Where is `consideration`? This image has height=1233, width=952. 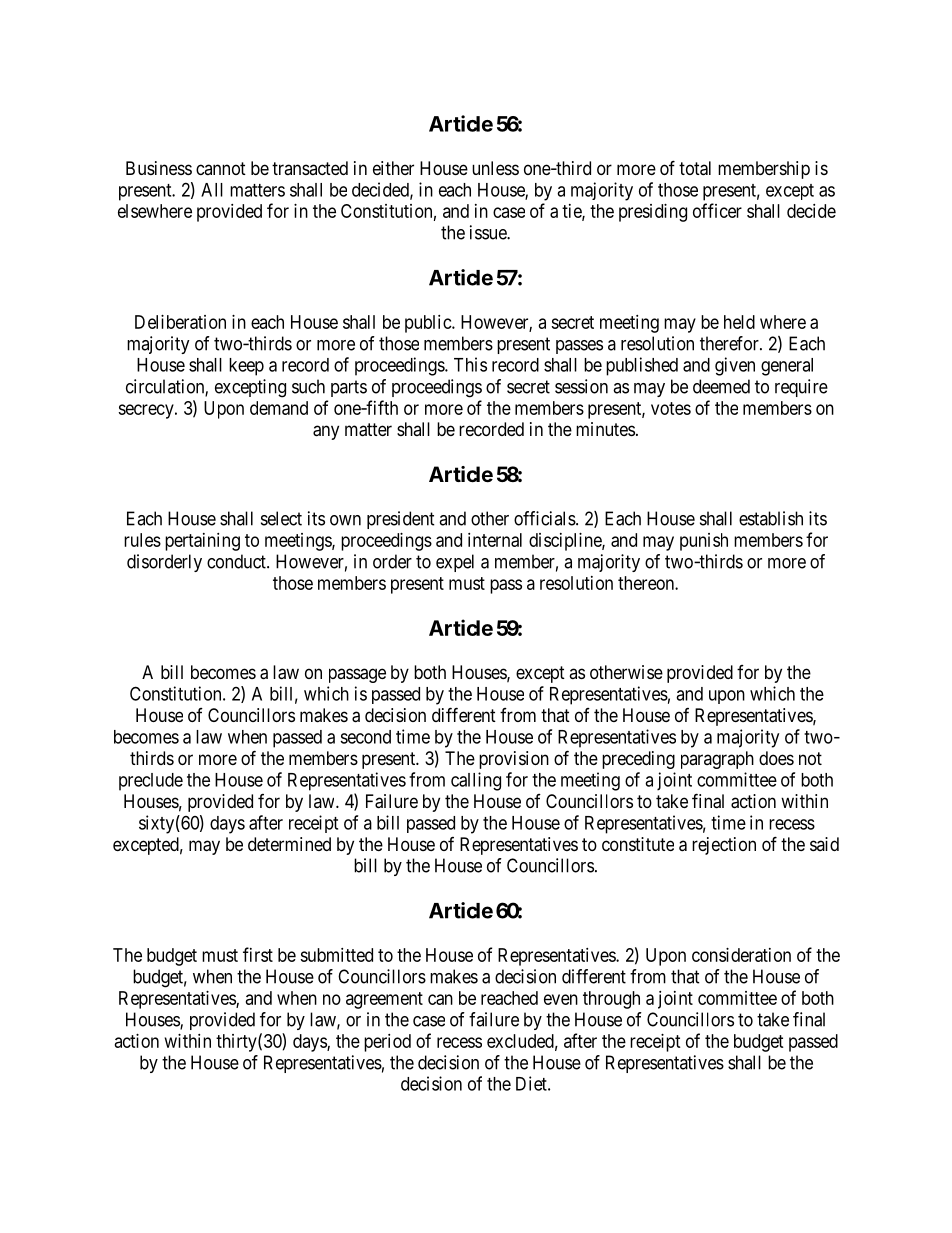 consideration is located at coordinates (741, 955).
